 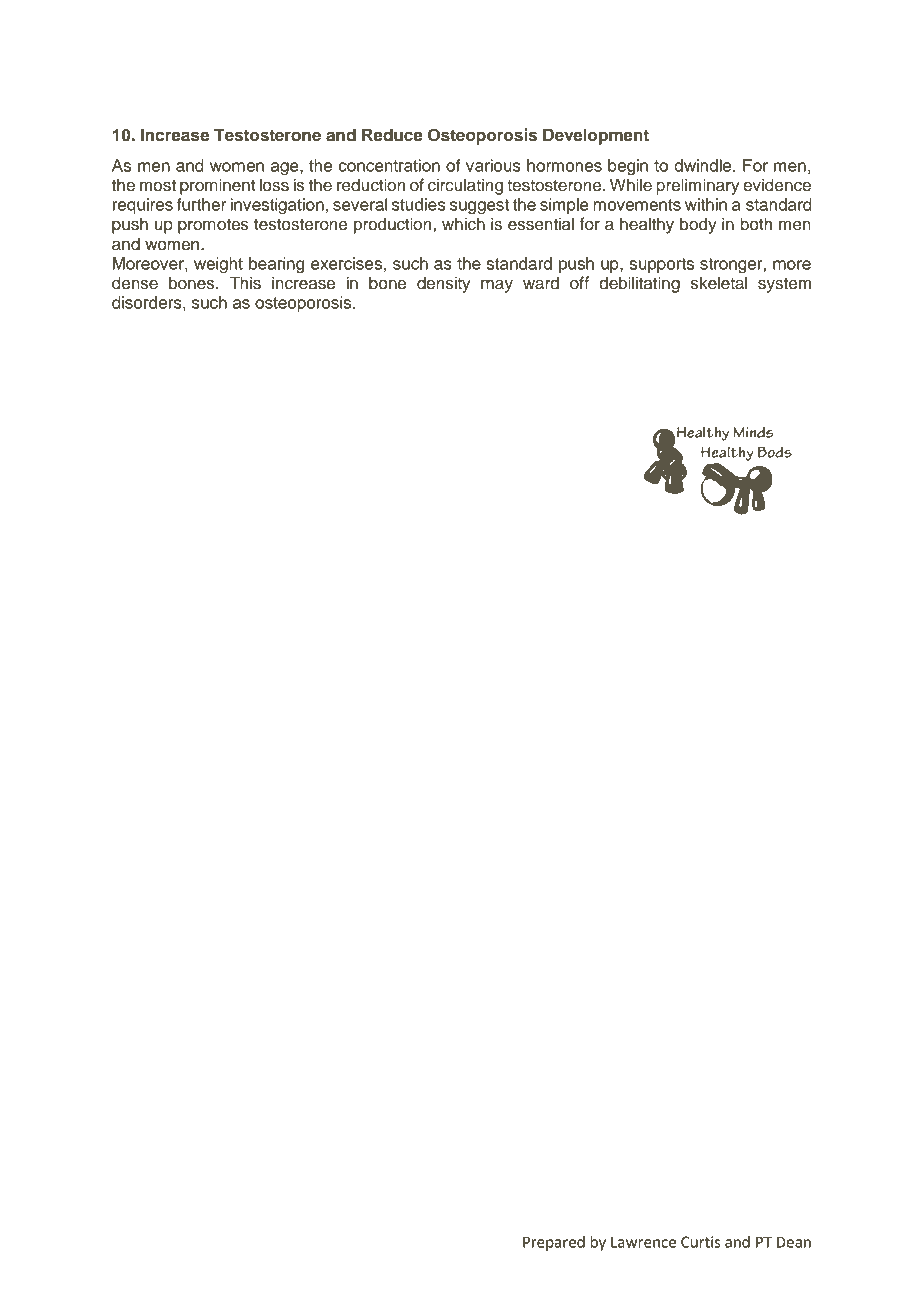 I want to click on circulating, so click(x=465, y=186).
